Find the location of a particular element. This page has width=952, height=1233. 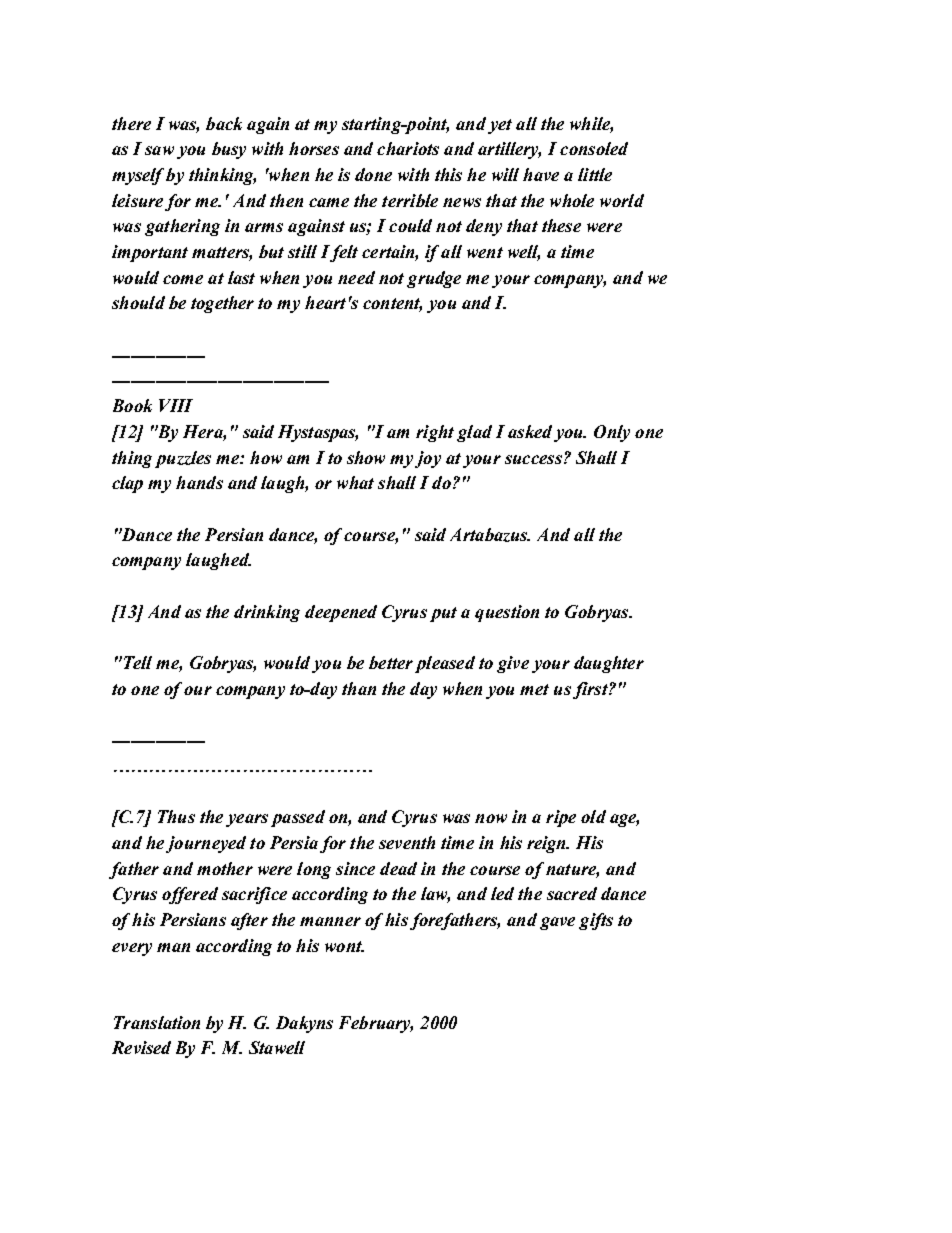

question is located at coordinates (507, 613).
